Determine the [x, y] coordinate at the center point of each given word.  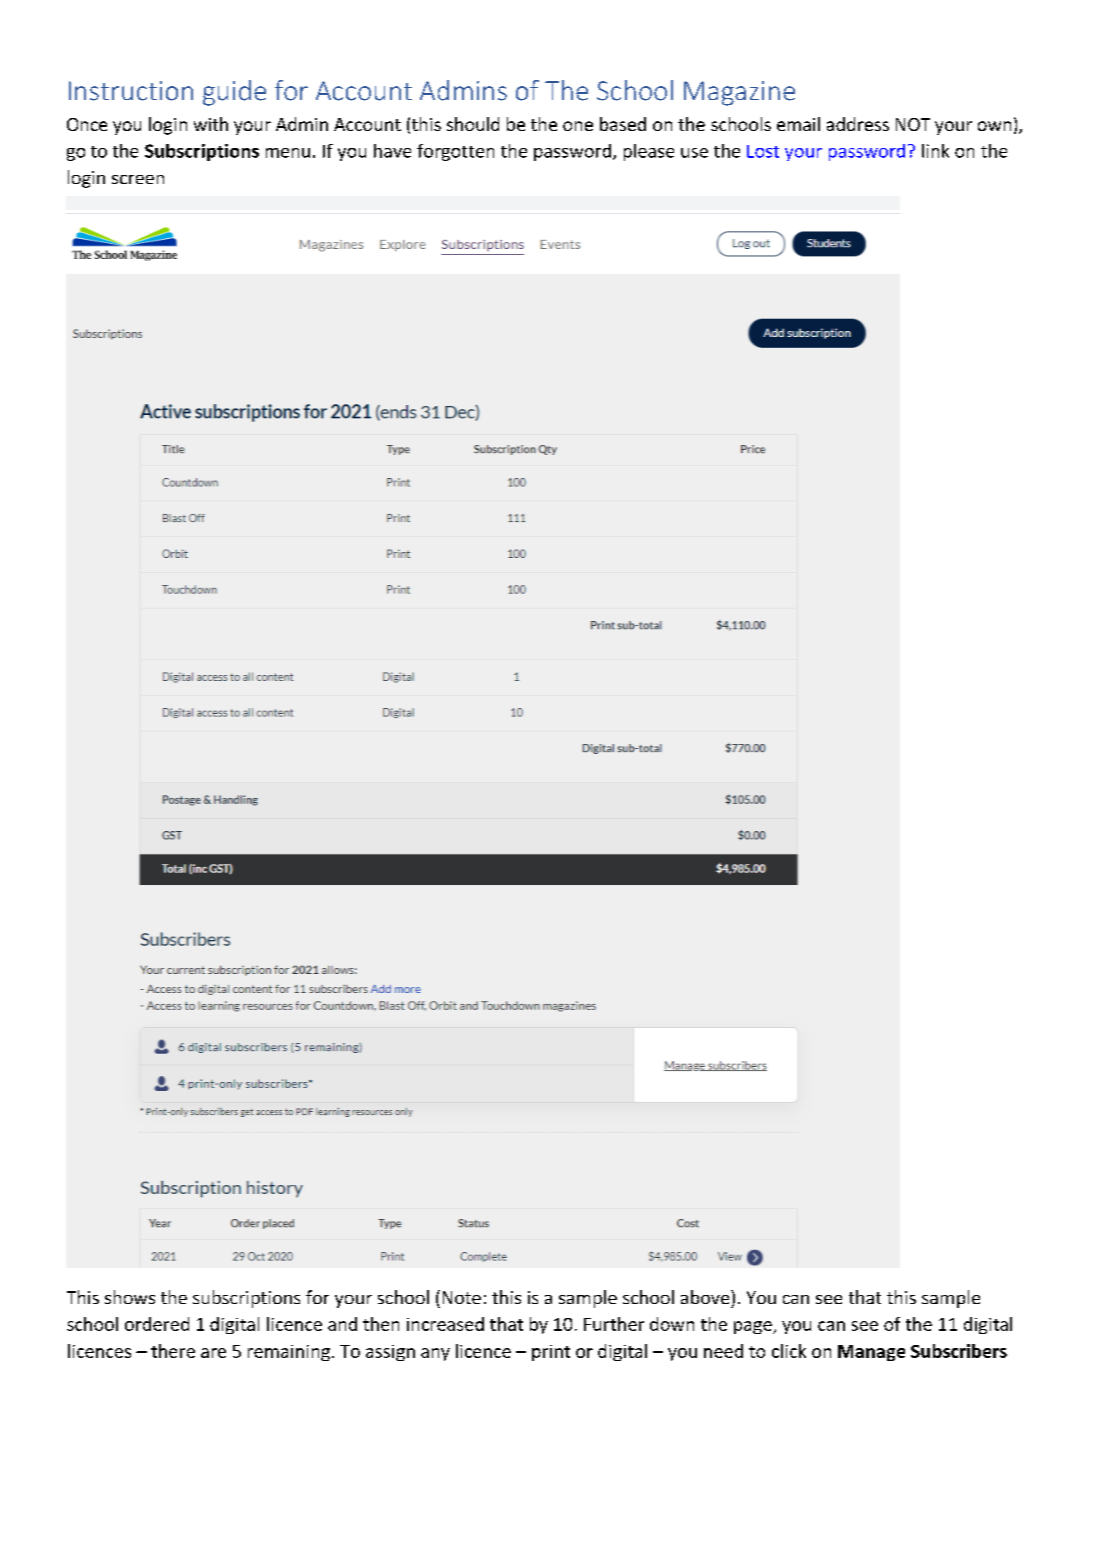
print [551, 1353]
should [473, 124]
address [858, 124]
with [211, 124]
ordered [157, 1324]
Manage [871, 1353]
